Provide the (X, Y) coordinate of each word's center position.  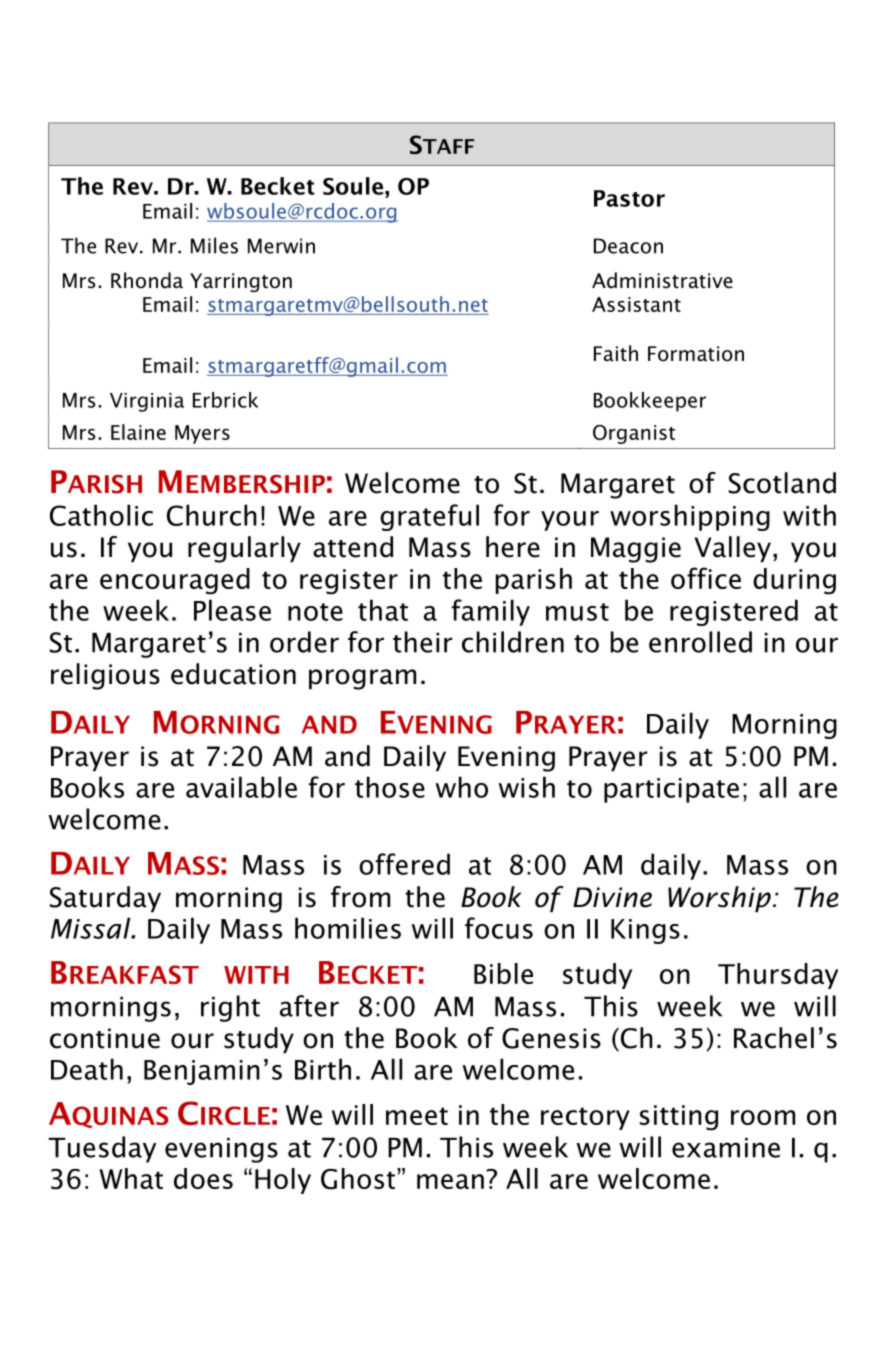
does (203, 1178)
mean (450, 1181)
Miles (214, 245)
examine (726, 1148)
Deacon (628, 246)
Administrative (662, 280)
